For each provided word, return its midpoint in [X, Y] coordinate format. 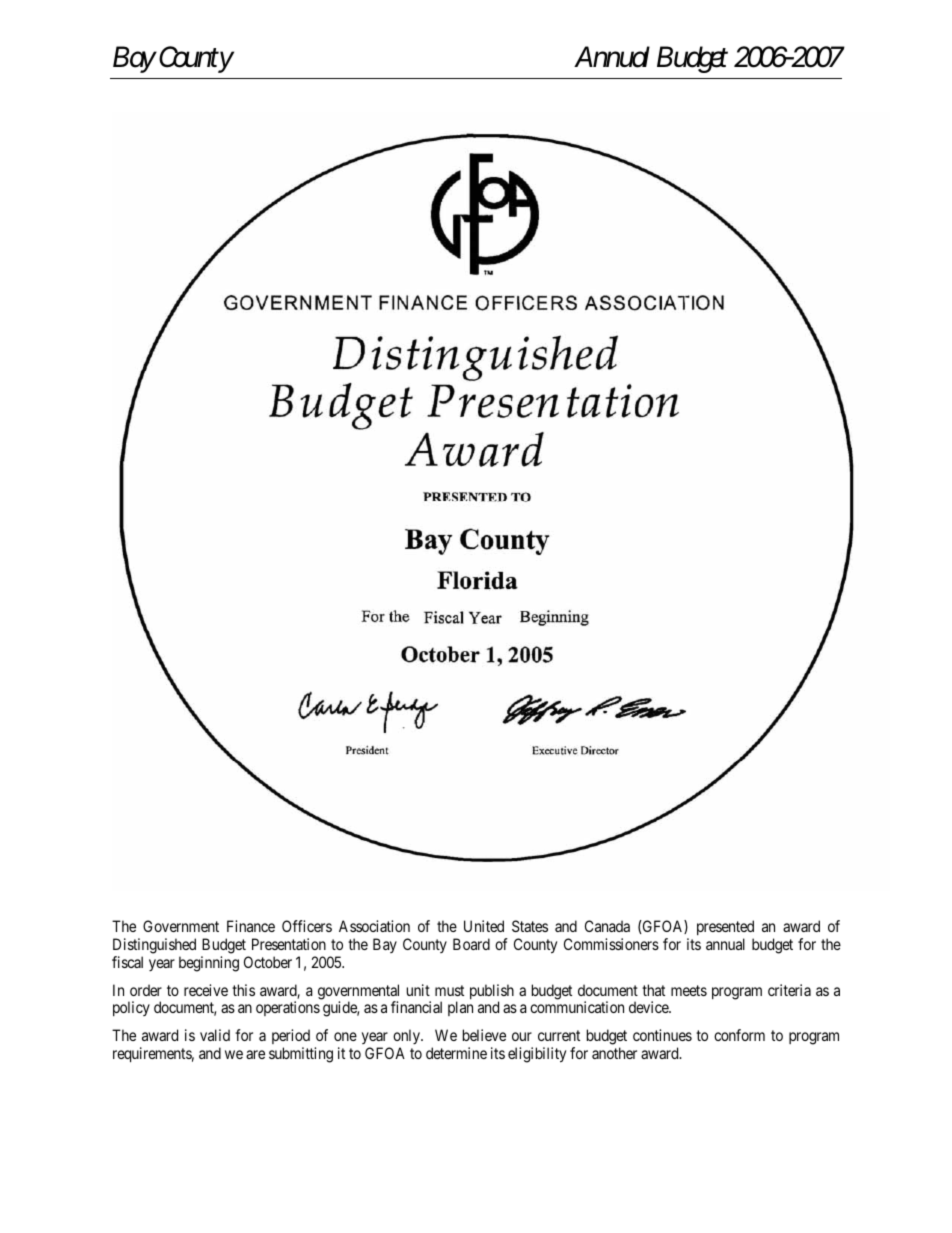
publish [492, 993]
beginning [209, 964]
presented [725, 929]
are [255, 1054]
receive [206, 990]
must [449, 990]
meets [689, 990]
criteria [789, 990]
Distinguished [154, 947]
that [653, 990]
